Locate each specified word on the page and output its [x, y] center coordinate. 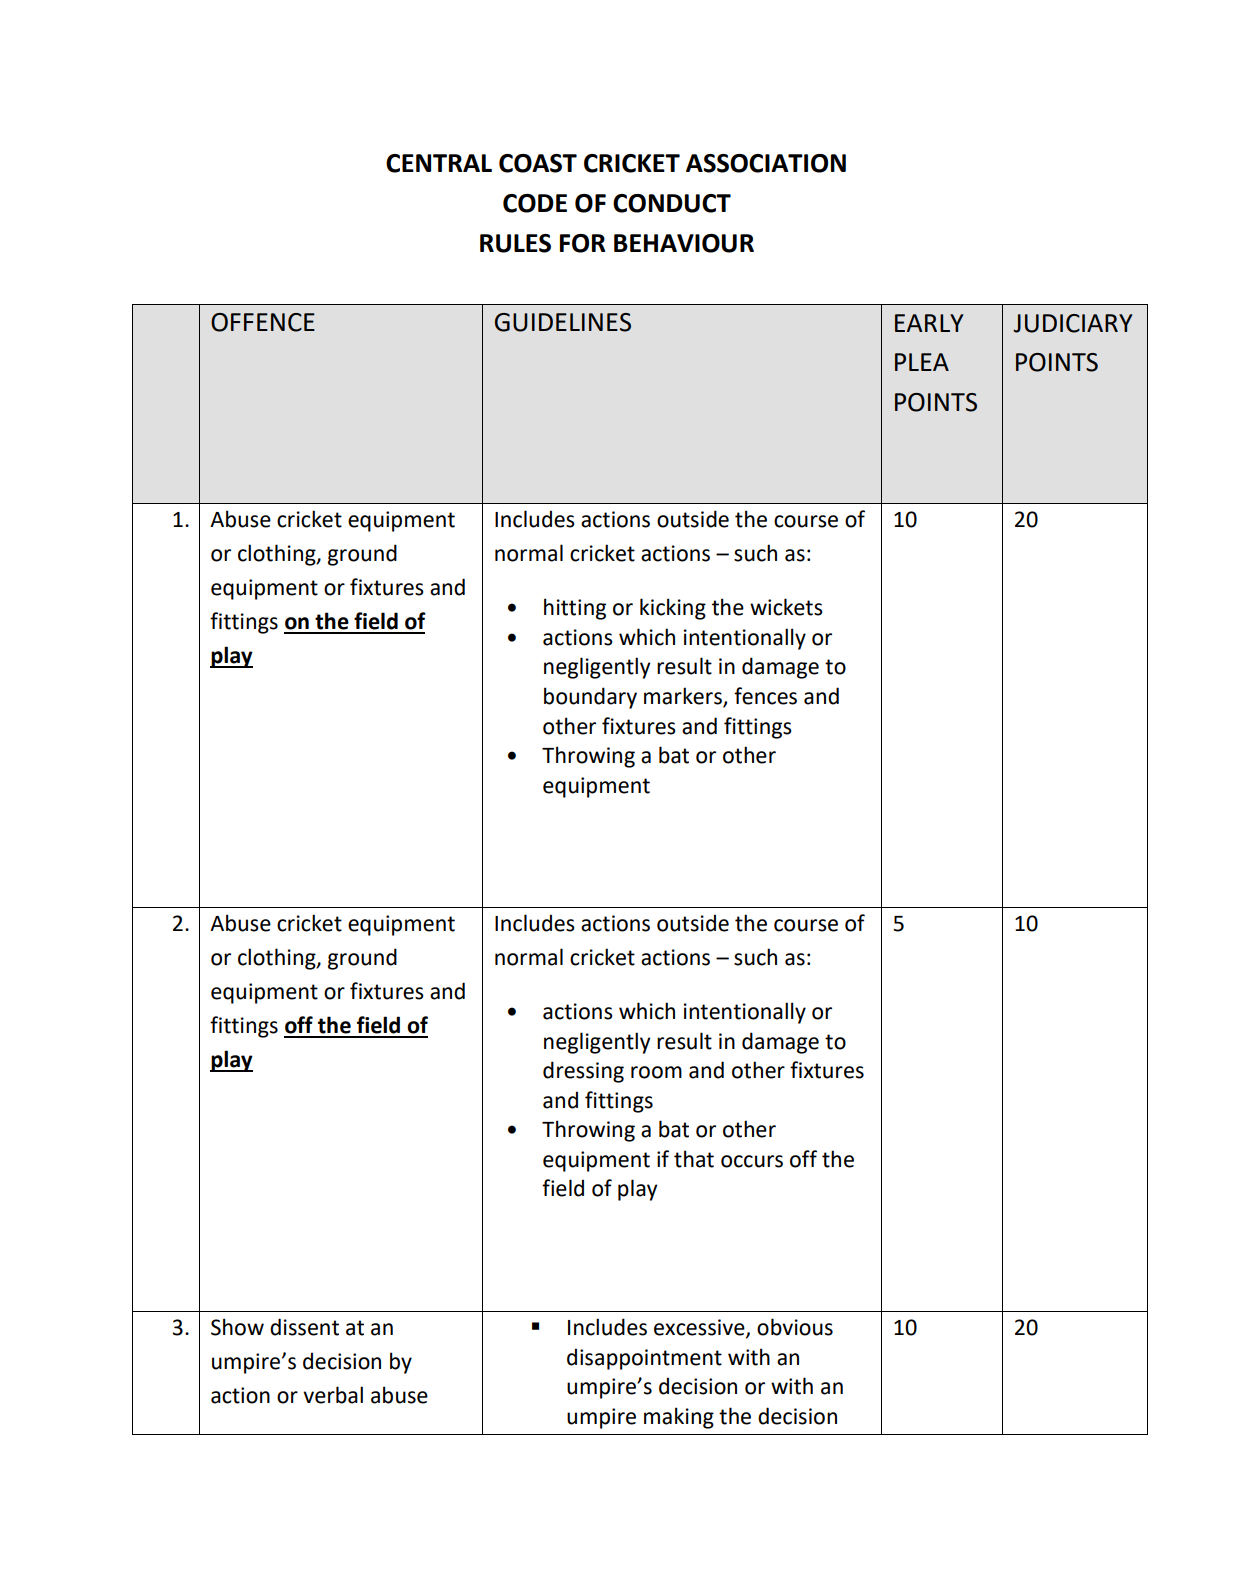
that [694, 1159]
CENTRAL [439, 163]
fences [765, 696]
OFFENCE [263, 322]
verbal [333, 1395]
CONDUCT [672, 203]
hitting [575, 609]
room [656, 1072]
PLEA [922, 362]
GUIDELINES [563, 322]
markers [684, 697]
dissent [304, 1327]
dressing [583, 1072]
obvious [795, 1327]
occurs [752, 1161]
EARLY [929, 323]
